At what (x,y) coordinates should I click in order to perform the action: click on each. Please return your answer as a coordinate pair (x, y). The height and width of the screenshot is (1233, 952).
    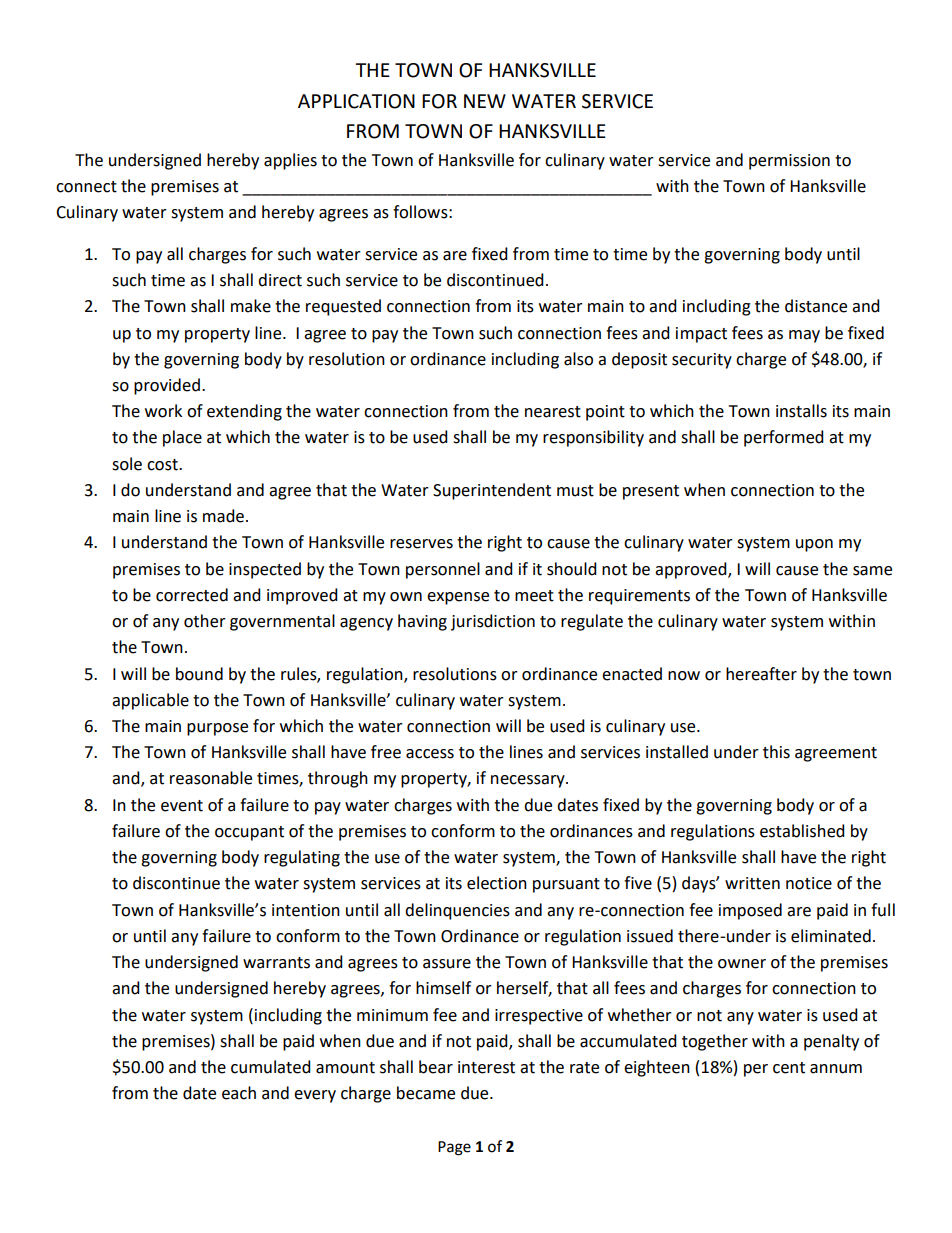
    Looking at the image, I should click on (239, 1093).
